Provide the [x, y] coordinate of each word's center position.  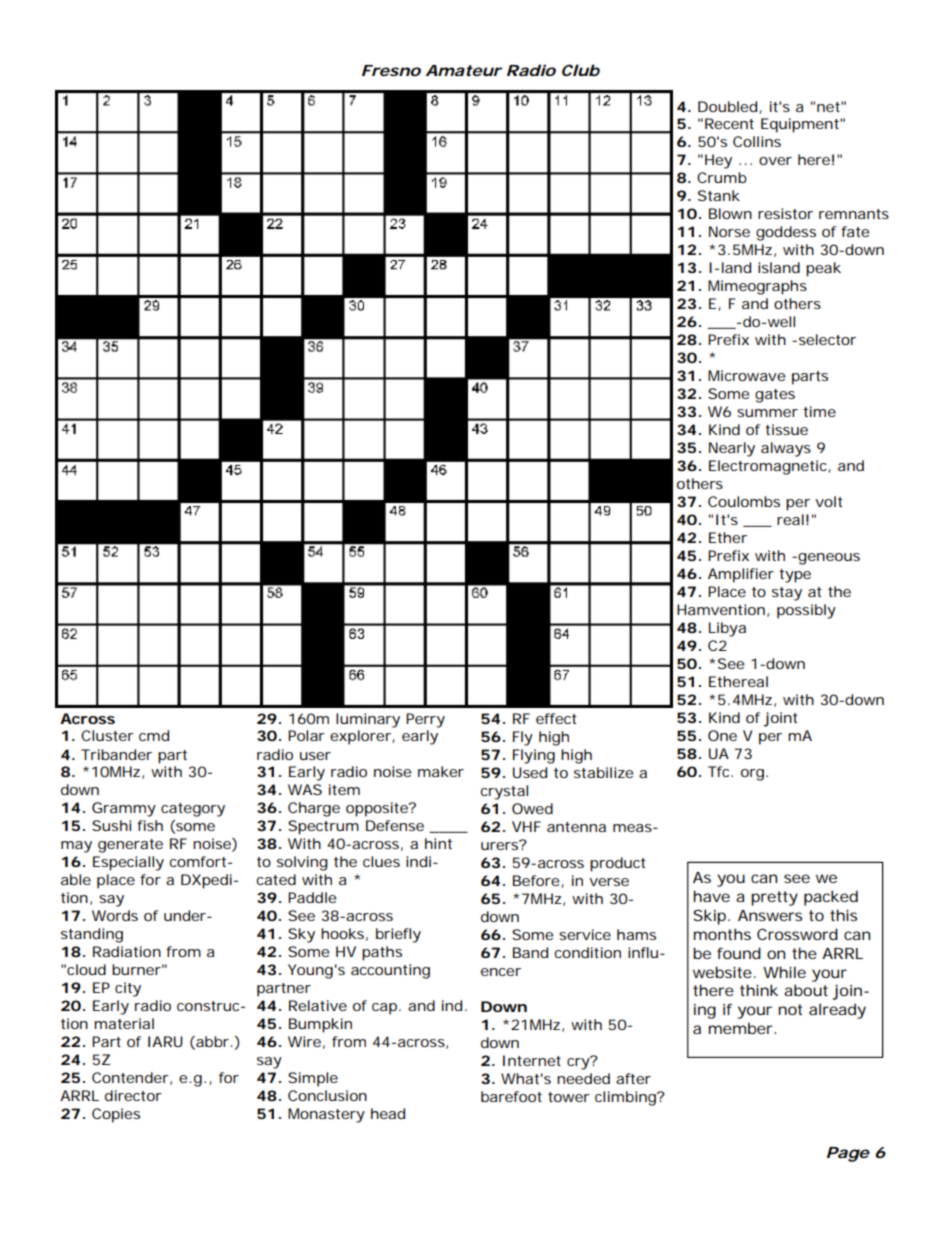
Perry [425, 720]
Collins [757, 141]
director [133, 1095]
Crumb [722, 177]
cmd [154, 735]
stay [787, 594]
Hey [718, 161]
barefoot [511, 1096]
